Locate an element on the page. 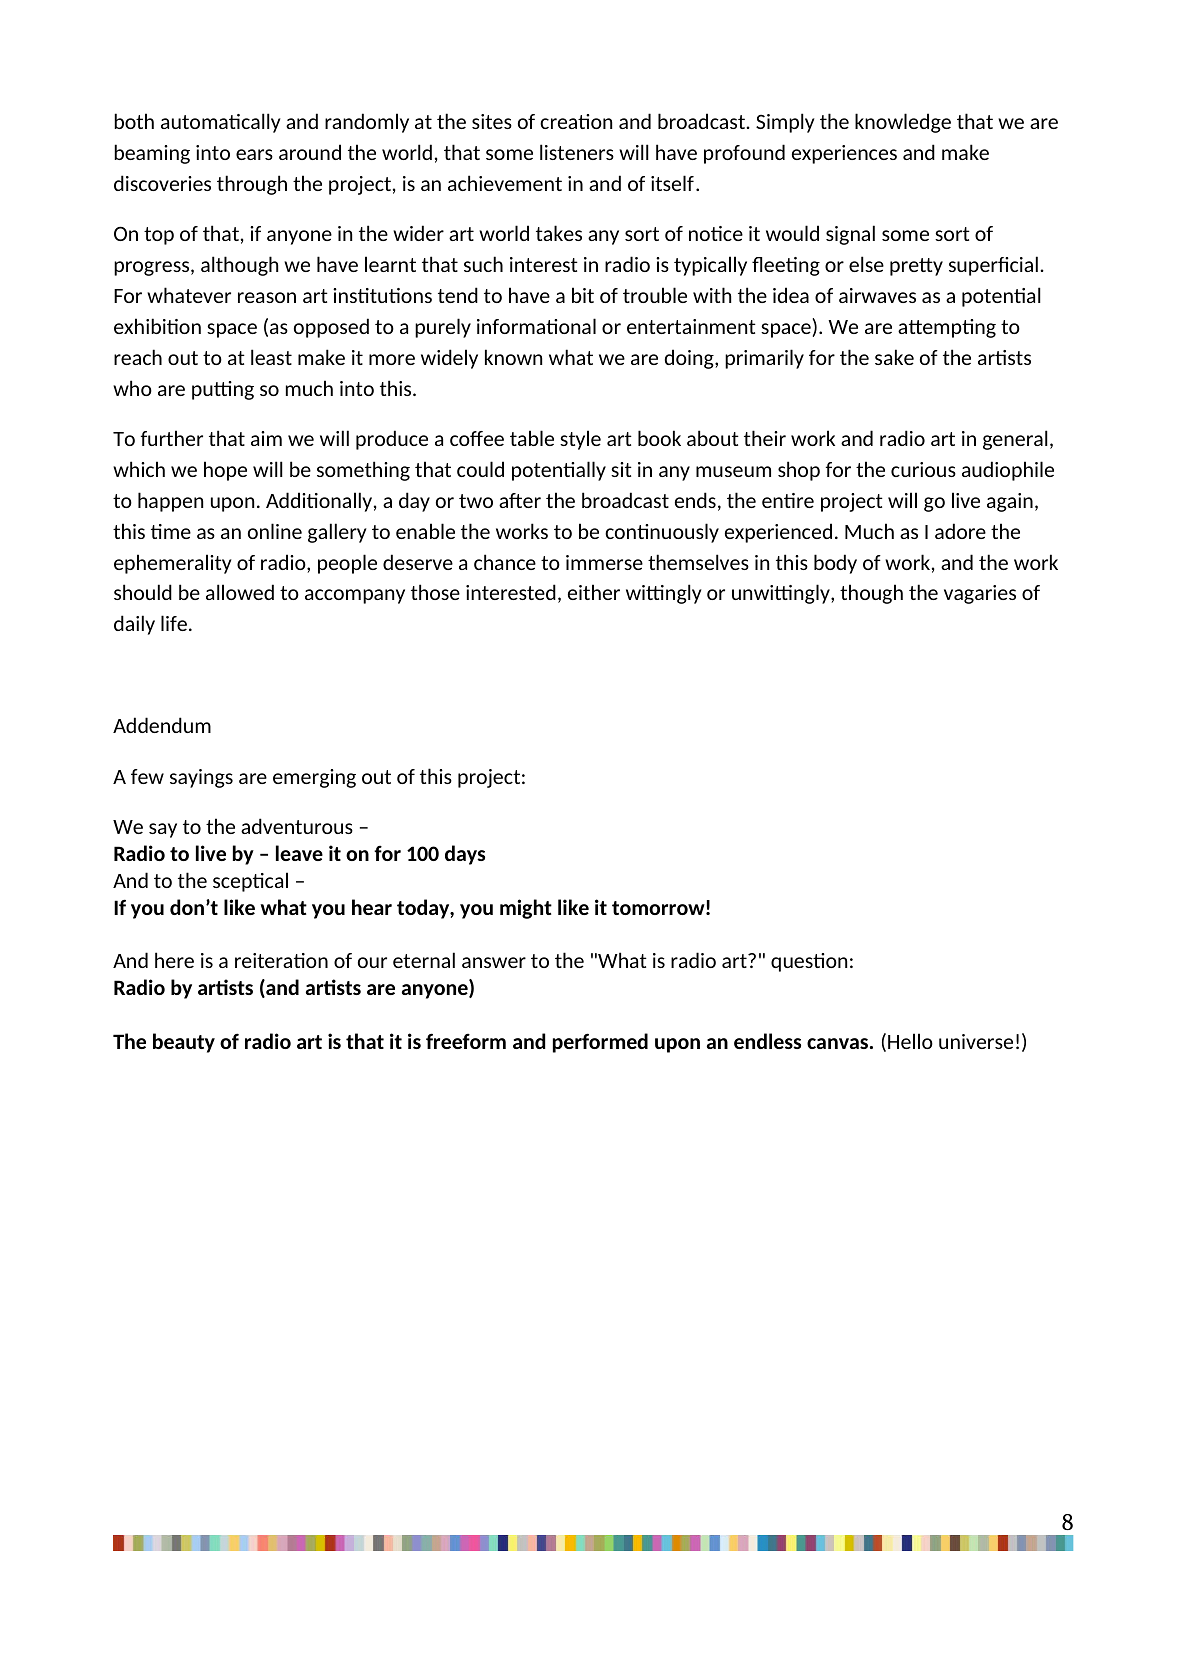  curious is located at coordinates (923, 469).
